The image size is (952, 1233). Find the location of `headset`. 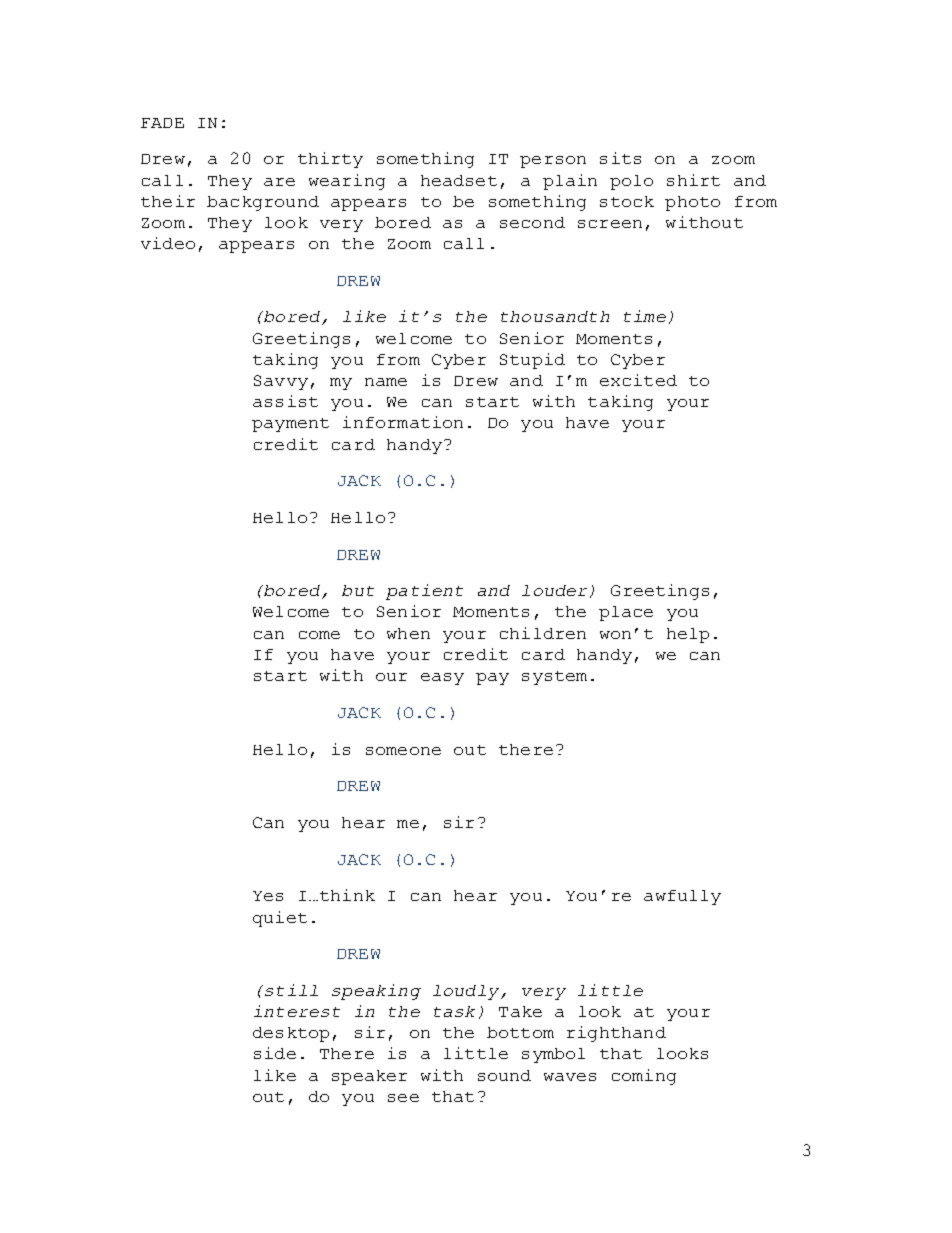

headset is located at coordinates (459, 180).
